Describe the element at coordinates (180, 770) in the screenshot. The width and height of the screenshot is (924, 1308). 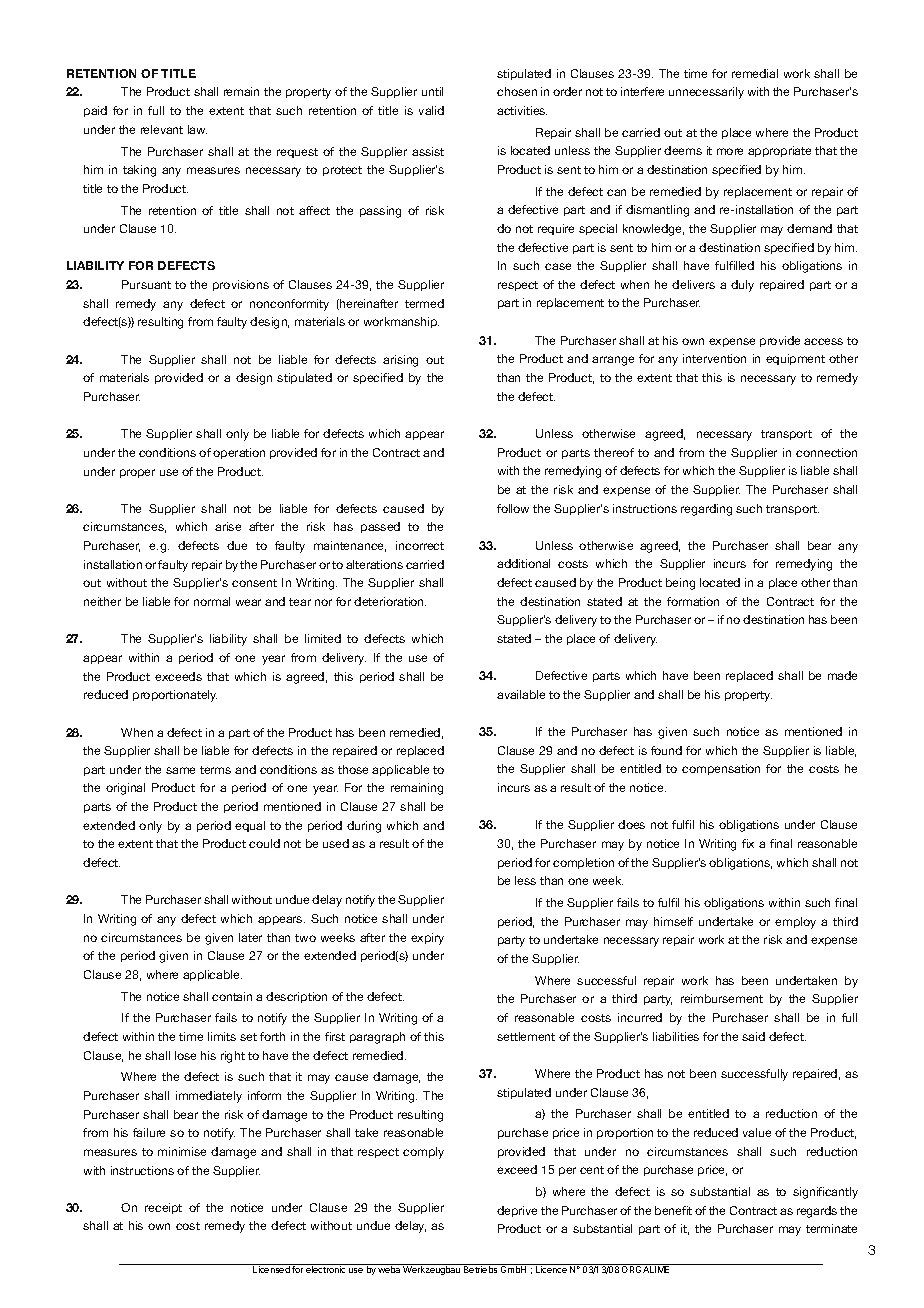
I see `same` at that location.
